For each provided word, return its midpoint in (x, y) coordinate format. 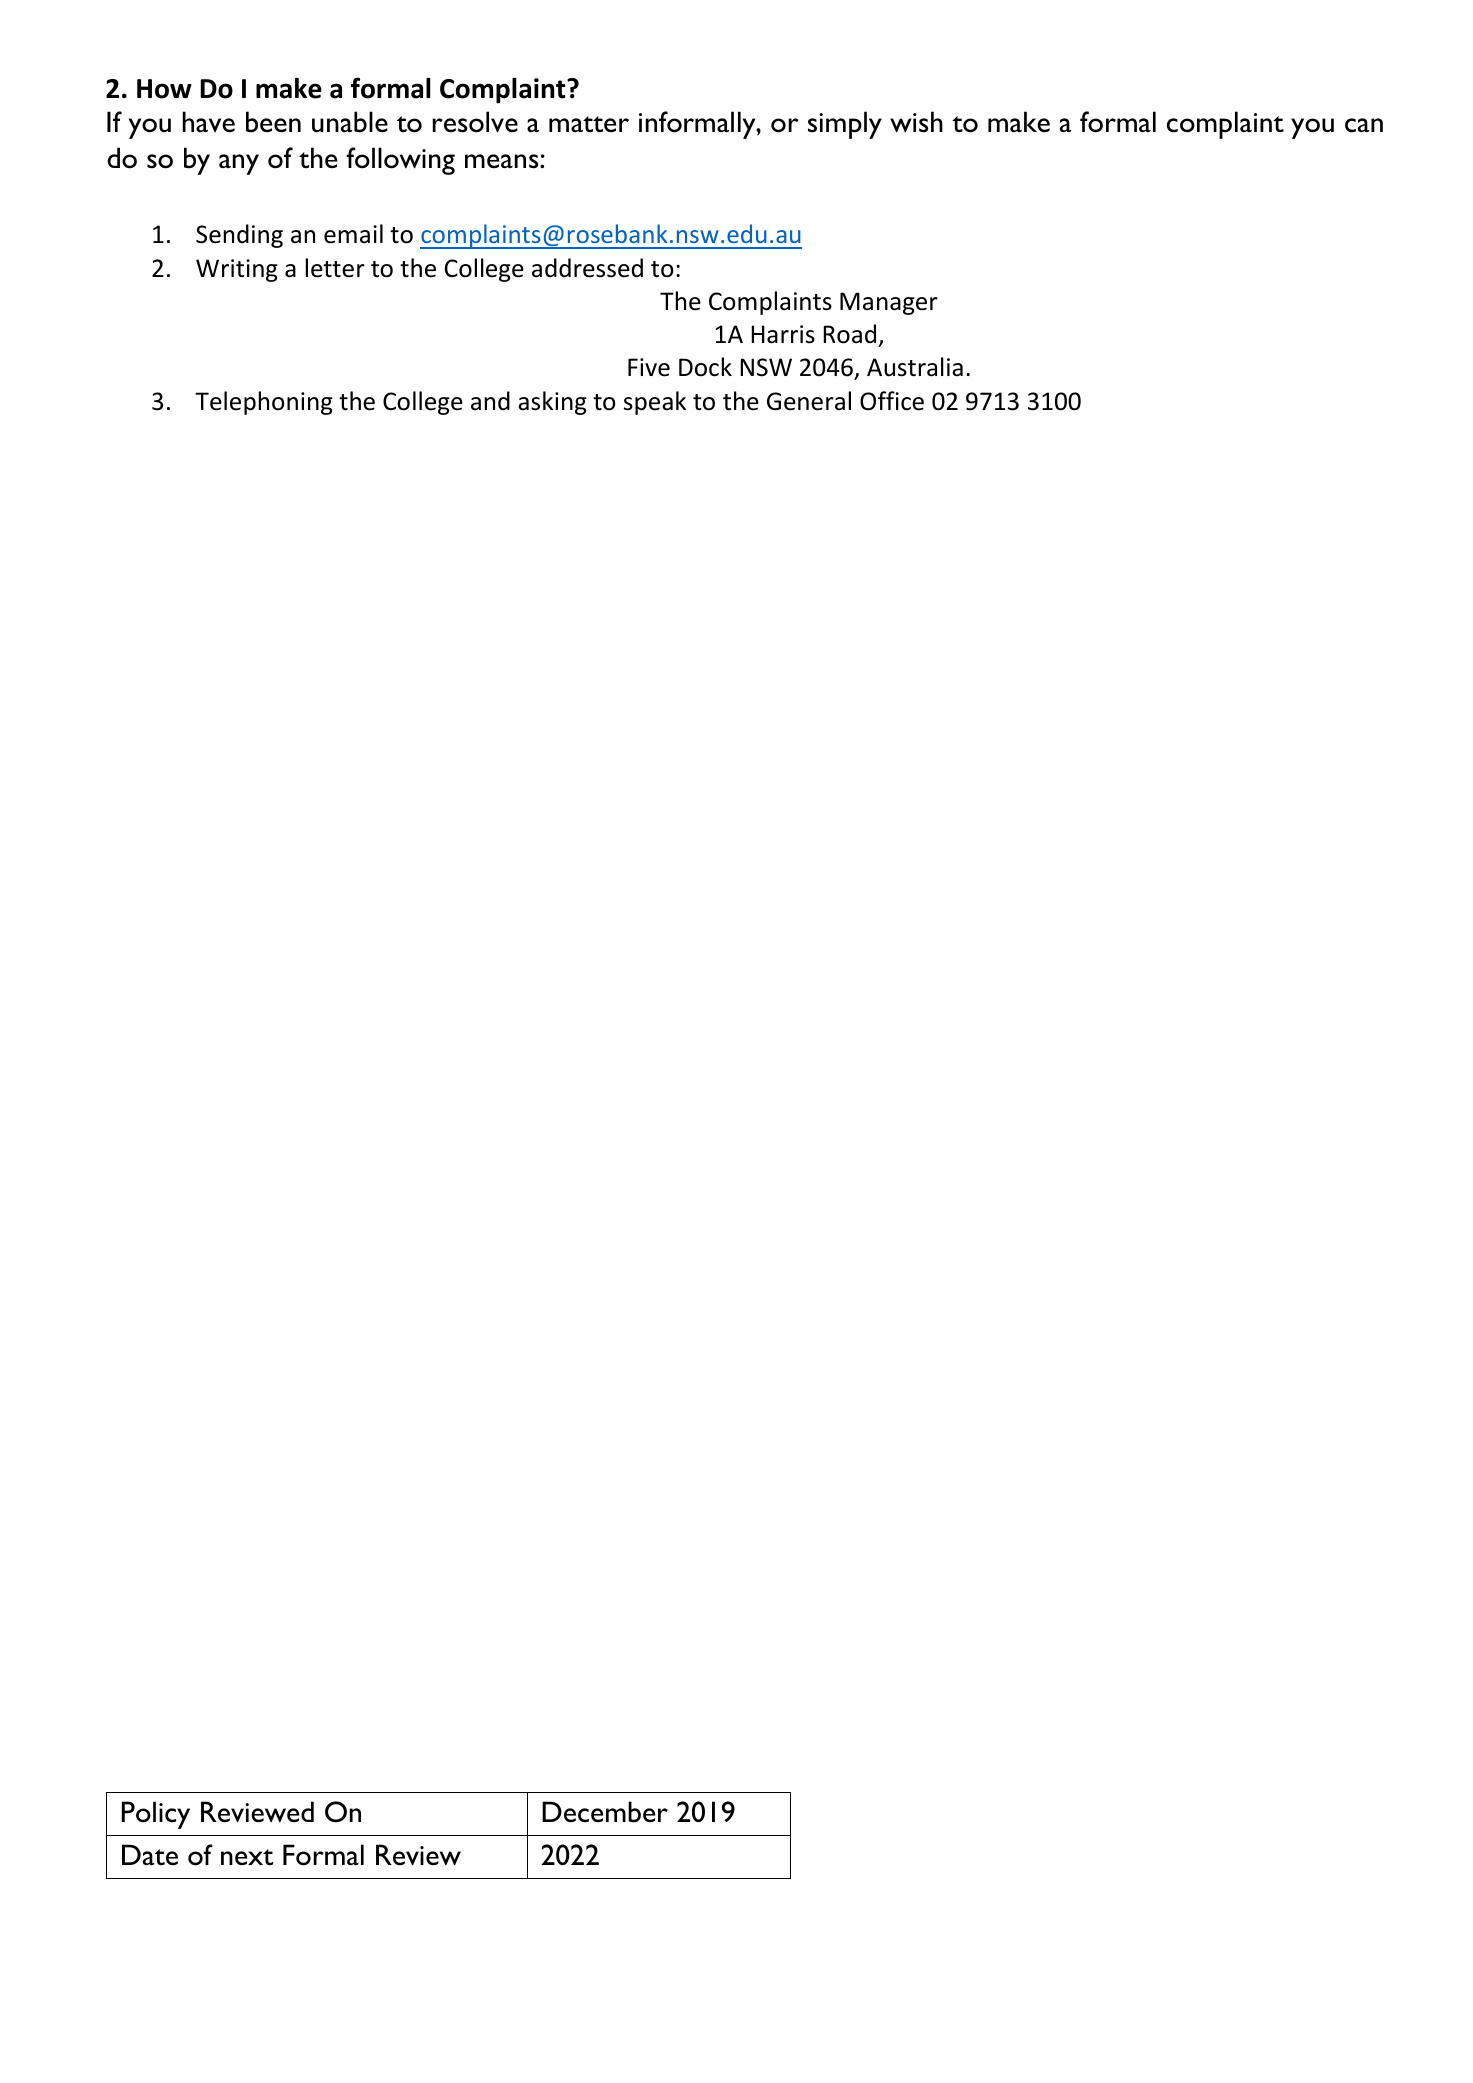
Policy (156, 1815)
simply (845, 125)
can (1364, 125)
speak (655, 403)
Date (150, 1855)
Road (849, 334)
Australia (915, 367)
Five (649, 367)
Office (892, 401)
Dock (705, 367)
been (273, 122)
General (809, 401)
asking (552, 403)
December (605, 1812)
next (247, 1857)
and (490, 401)
